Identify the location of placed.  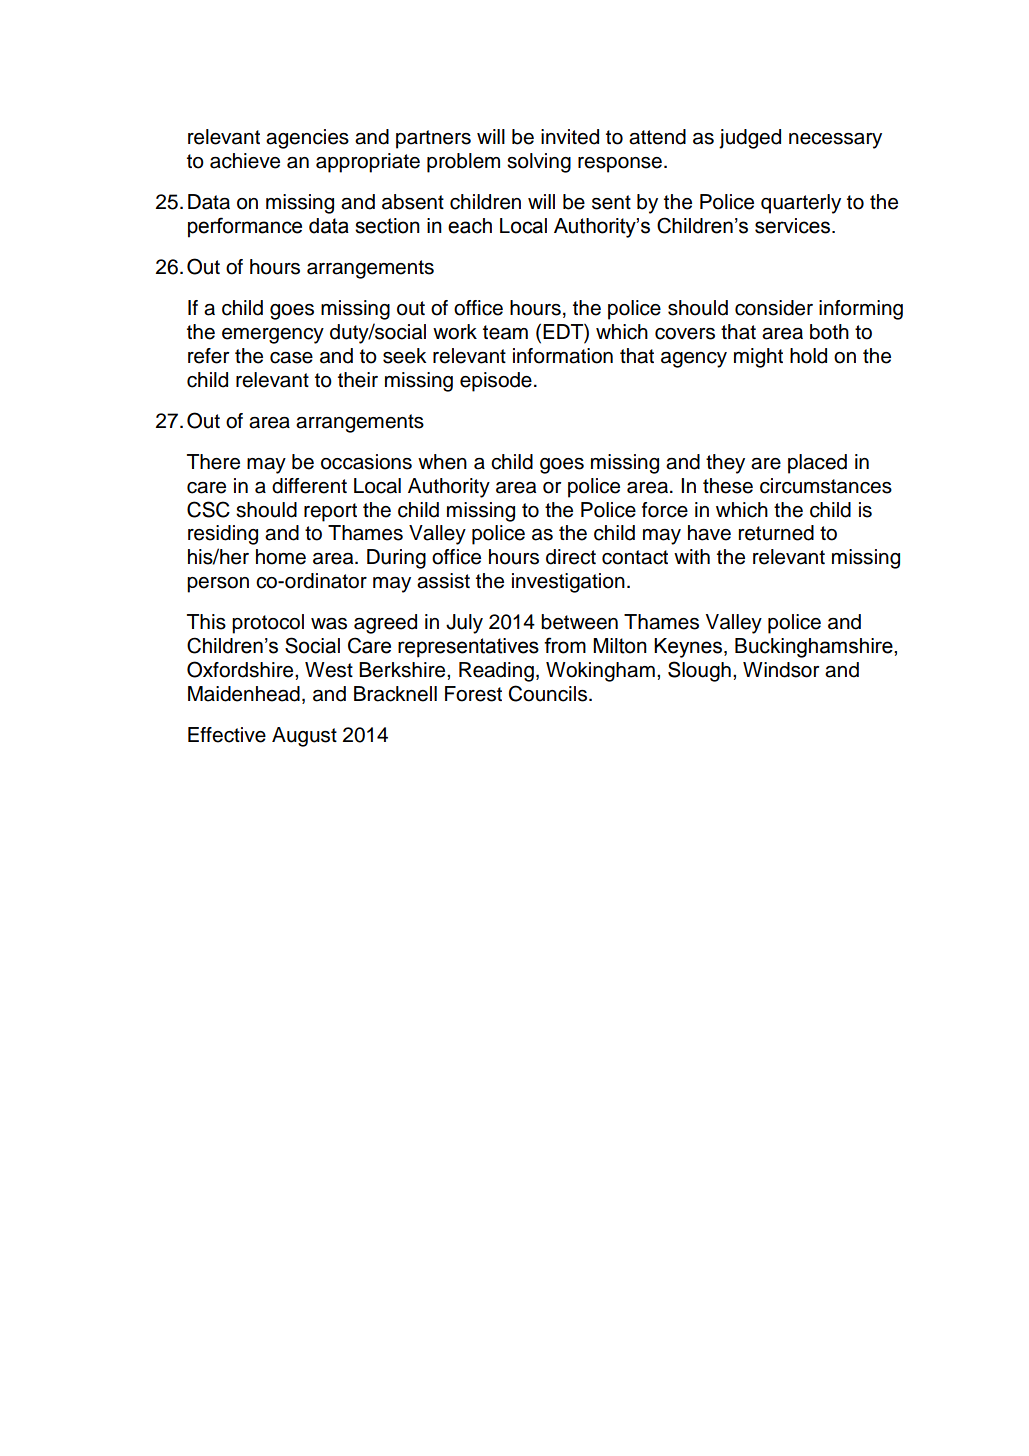
(817, 464).
